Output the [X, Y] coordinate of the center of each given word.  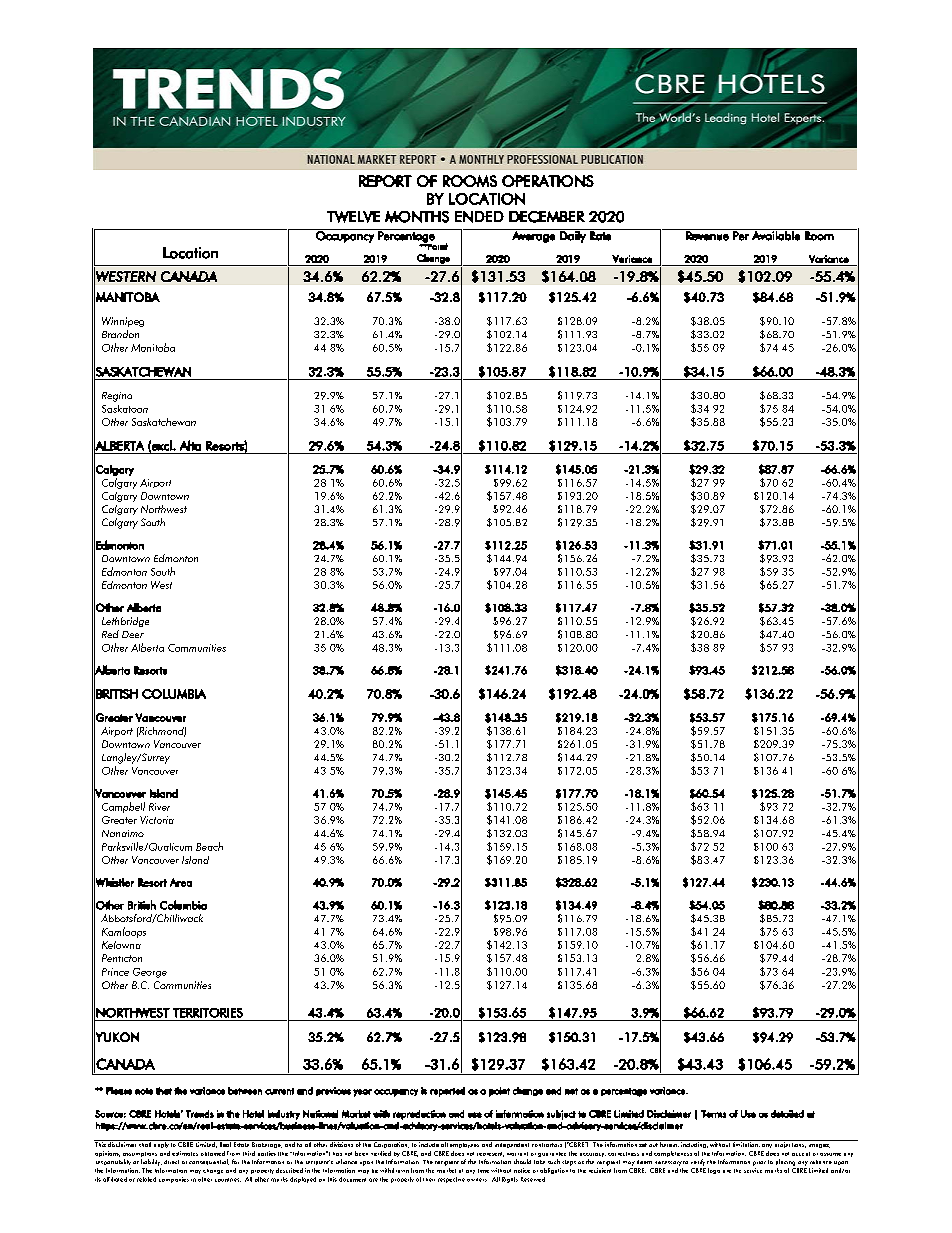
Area [181, 882]
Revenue [707, 235]
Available [776, 235]
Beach [209, 846]
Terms [713, 1114]
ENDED [479, 217]
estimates [185, 1153]
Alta [190, 445]
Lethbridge [125, 622]
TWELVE [353, 217]
